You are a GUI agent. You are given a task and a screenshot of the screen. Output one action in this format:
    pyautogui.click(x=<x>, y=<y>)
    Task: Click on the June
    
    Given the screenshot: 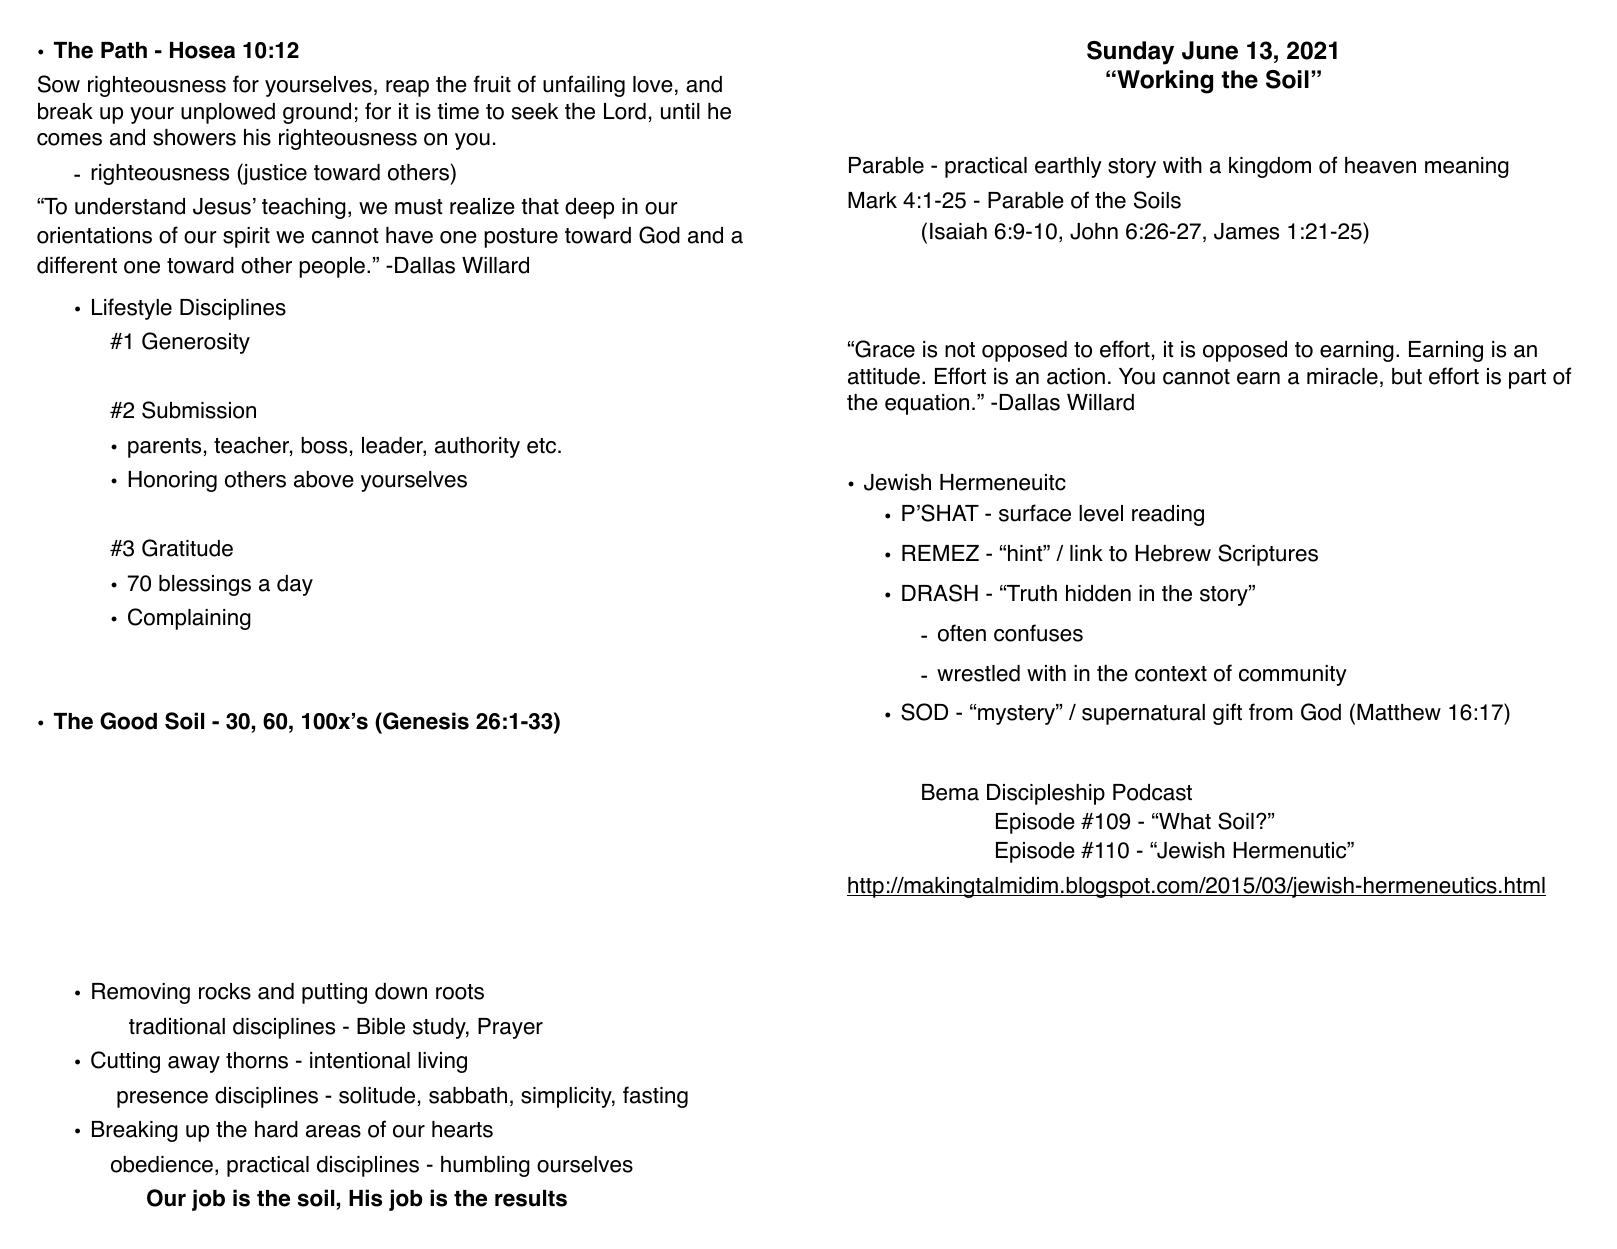 What is the action you would take?
    pyautogui.click(x=1210, y=50)
